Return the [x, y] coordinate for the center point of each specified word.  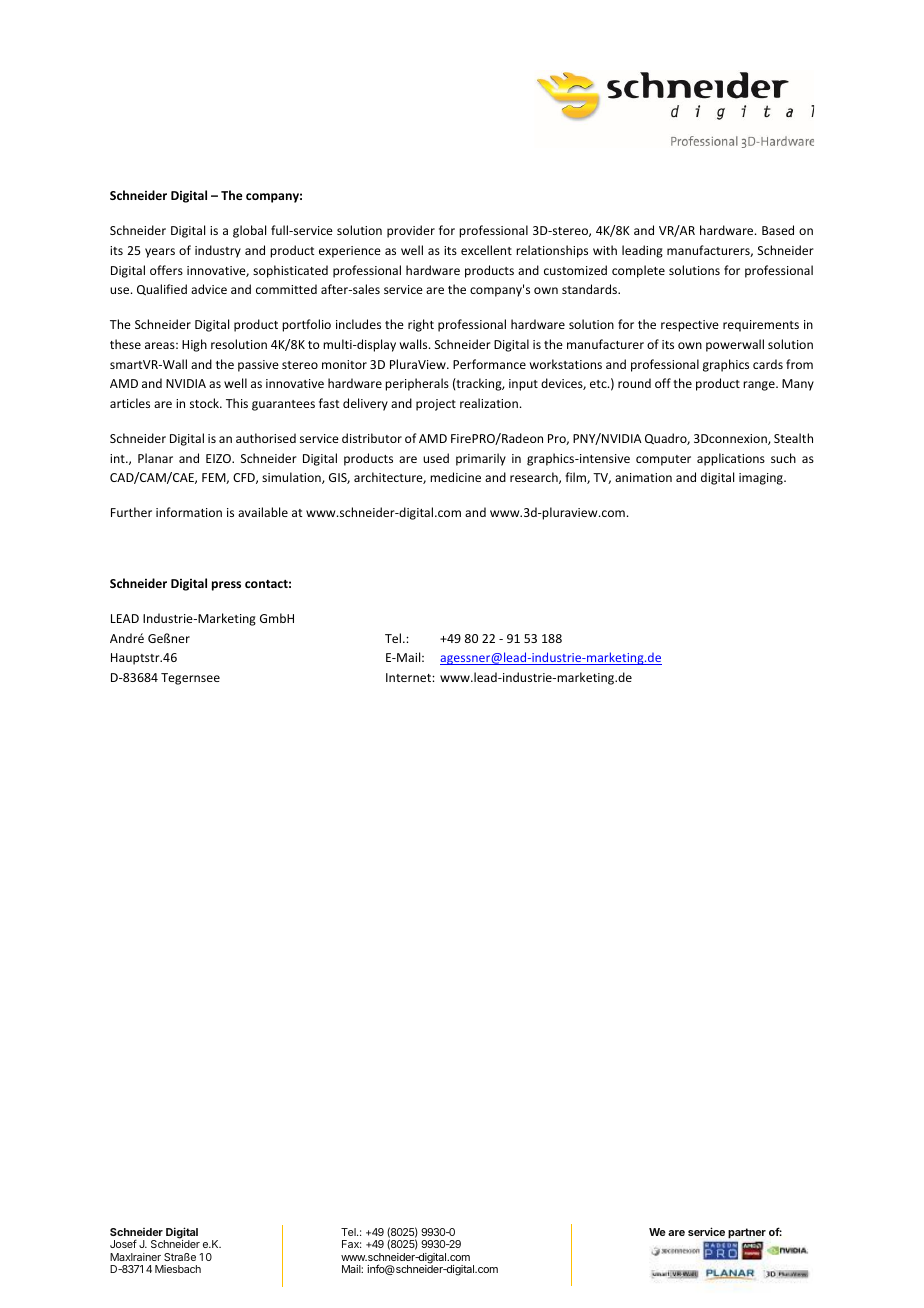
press [226, 586]
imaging [762, 479]
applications [731, 459]
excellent [486, 250]
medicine [455, 477]
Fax [351, 1244]
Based [778, 230]
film [576, 478]
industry [218, 251]
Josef [123, 1243]
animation [643, 477]
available [263, 512]
